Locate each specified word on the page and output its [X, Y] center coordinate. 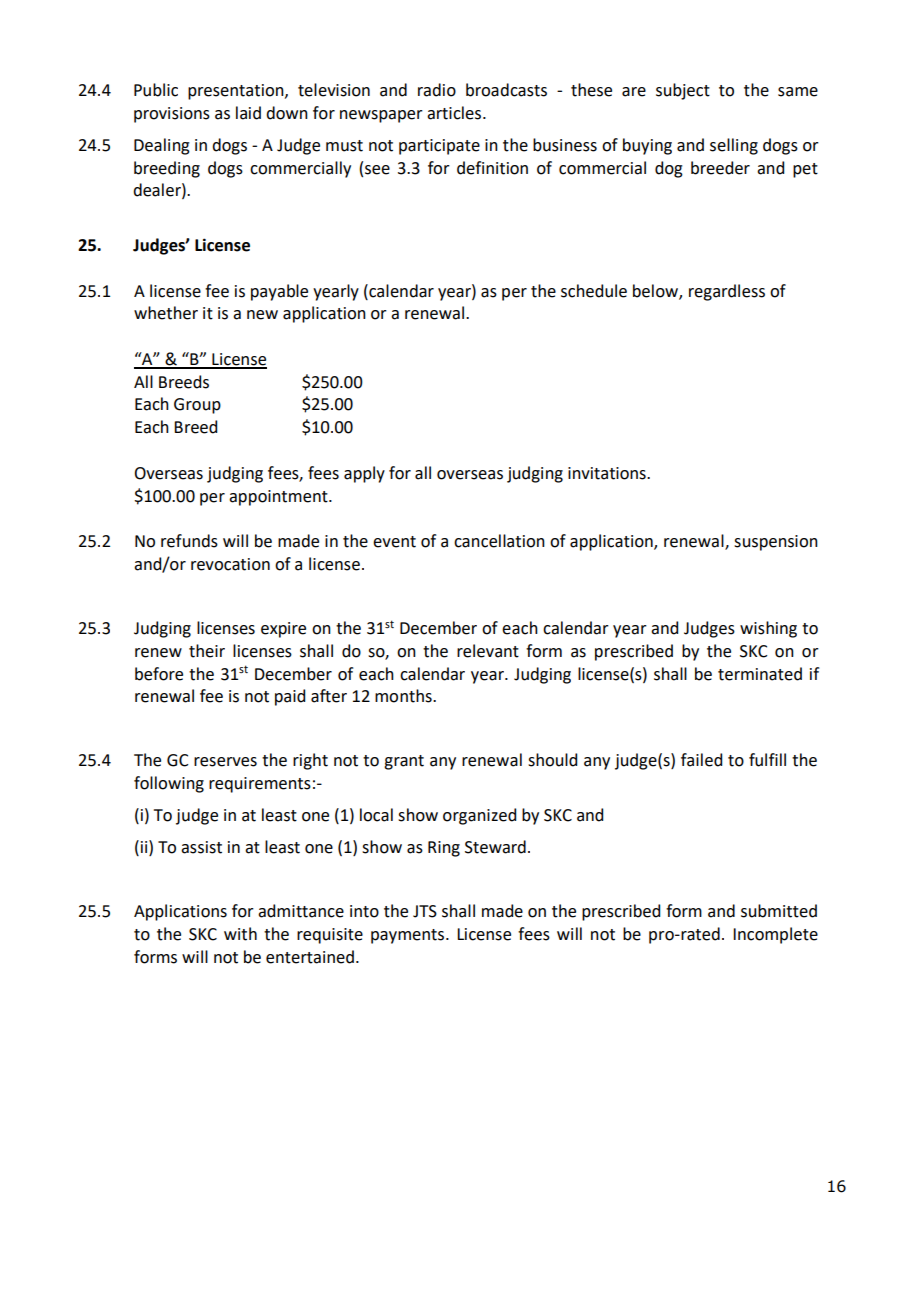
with [240, 934]
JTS [425, 911]
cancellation [499, 541]
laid [248, 113]
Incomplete [775, 935]
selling [734, 146]
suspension [776, 543]
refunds [189, 541]
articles [455, 113]
